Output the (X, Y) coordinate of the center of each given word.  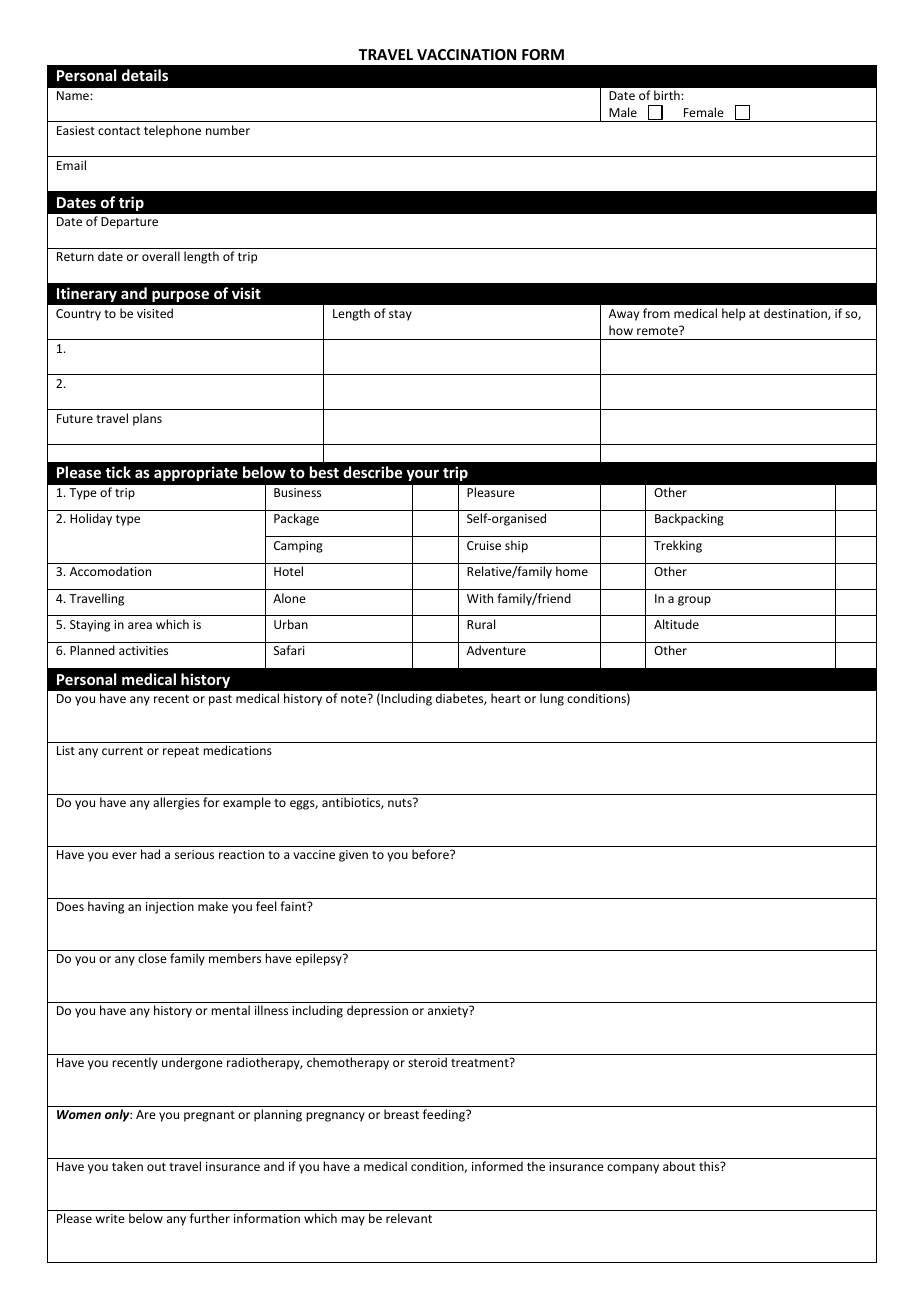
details (145, 75)
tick (118, 472)
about (679, 1166)
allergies (176, 803)
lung (552, 699)
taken (127, 1166)
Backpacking (689, 519)
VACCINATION (466, 54)
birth (668, 95)
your (422, 475)
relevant (409, 1218)
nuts (401, 802)
